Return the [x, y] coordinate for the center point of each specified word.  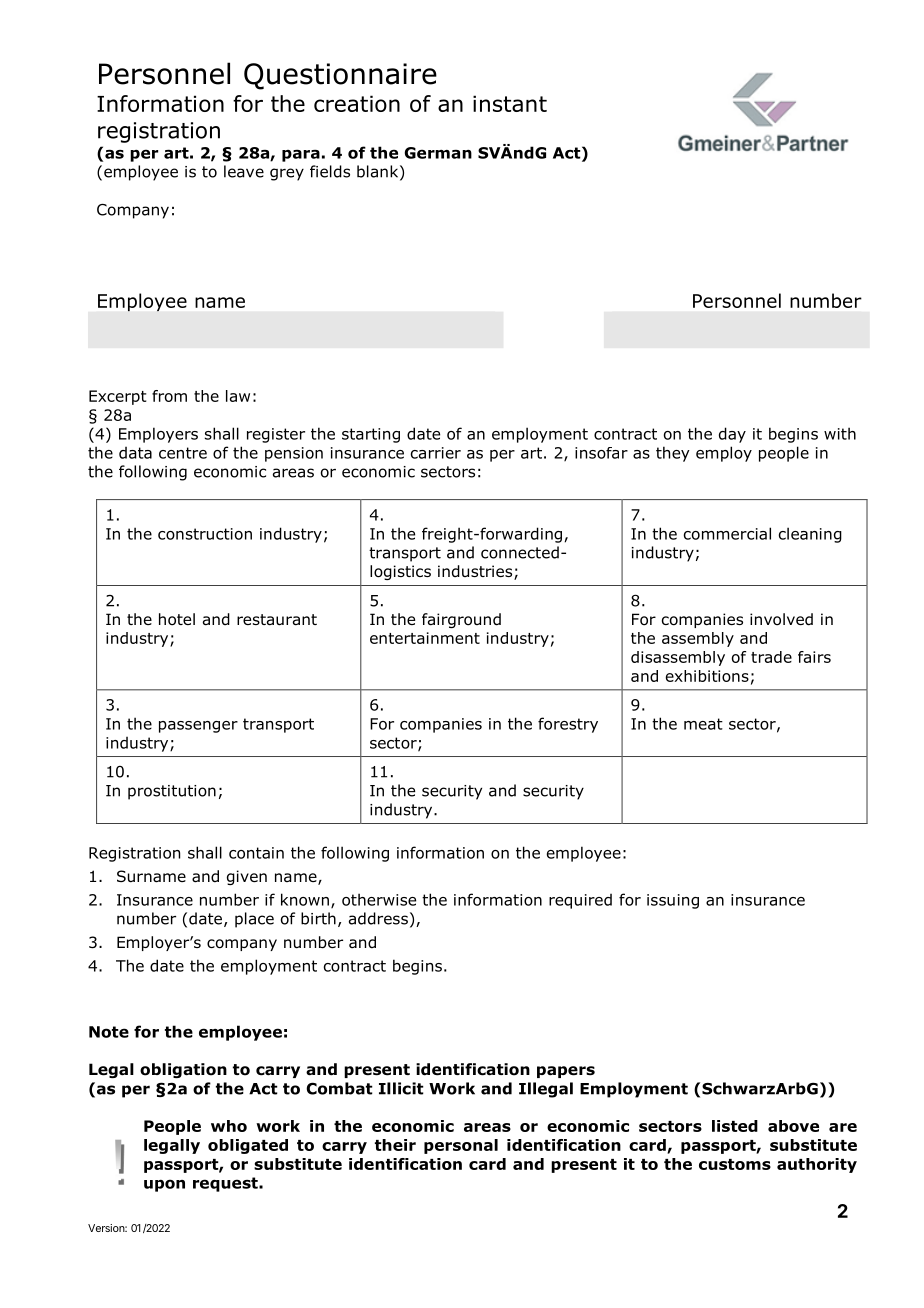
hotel [177, 619]
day [732, 435]
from [169, 396]
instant [510, 103]
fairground [461, 620]
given [247, 877]
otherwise [379, 899]
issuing [673, 901]
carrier [436, 453]
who [229, 1126]
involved [781, 619]
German [438, 153]
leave [244, 171]
